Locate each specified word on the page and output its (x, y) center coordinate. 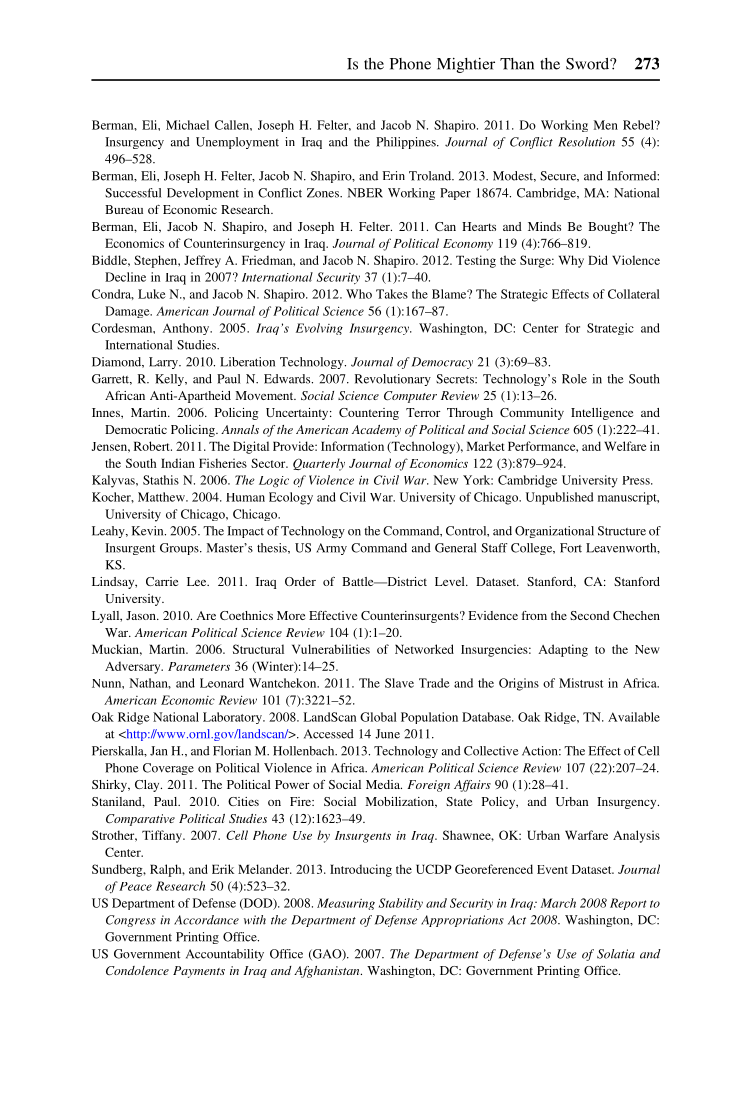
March (558, 903)
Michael (187, 125)
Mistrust (581, 683)
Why (571, 261)
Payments (199, 972)
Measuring (346, 904)
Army (331, 549)
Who (359, 294)
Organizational (554, 532)
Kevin (149, 531)
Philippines (407, 143)
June (387, 734)
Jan (159, 751)
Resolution (586, 142)
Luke (152, 294)
